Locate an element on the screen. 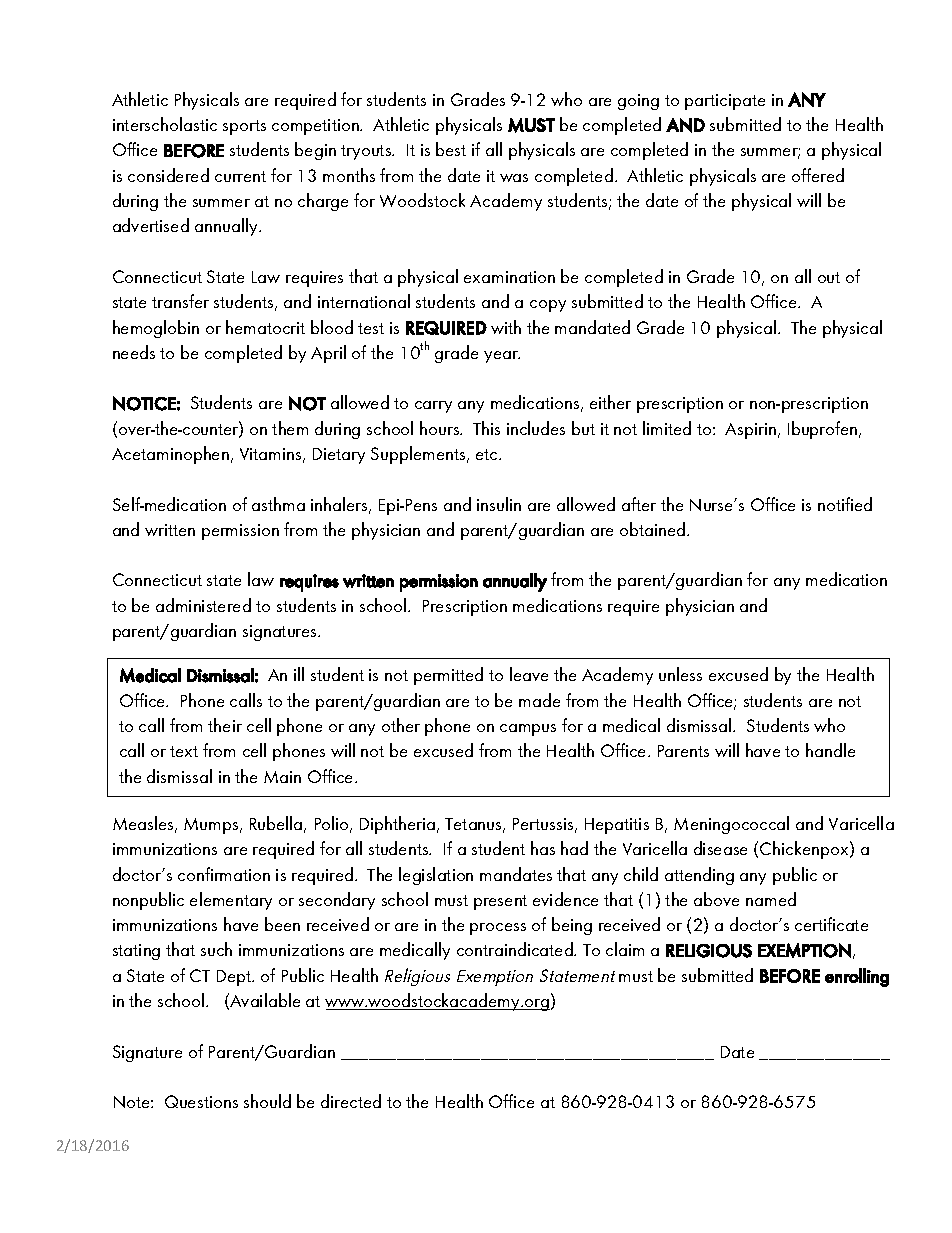 The width and height of the screenshot is (952, 1233). unless is located at coordinates (680, 674).
